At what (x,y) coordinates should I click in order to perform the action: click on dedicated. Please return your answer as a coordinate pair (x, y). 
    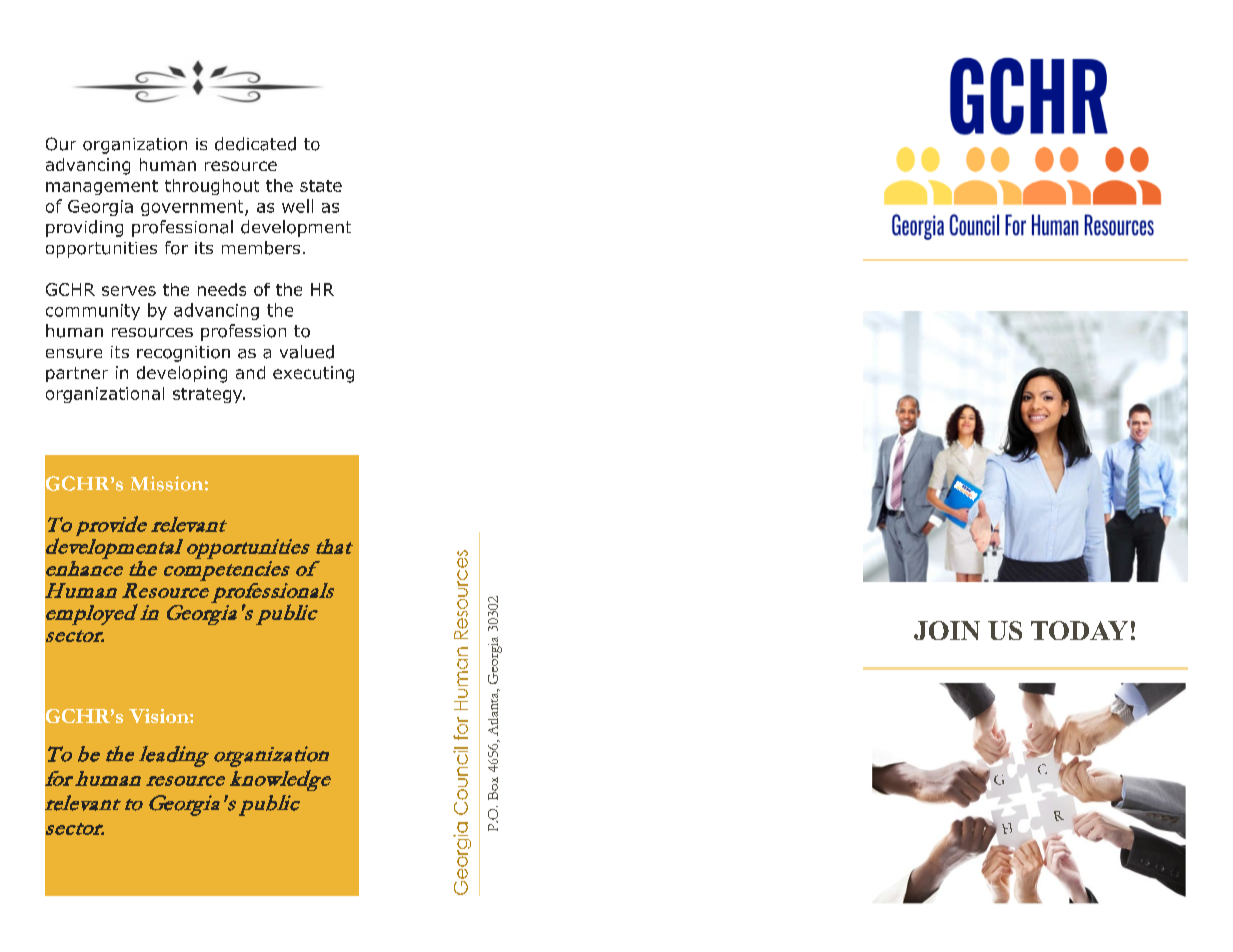
    Looking at the image, I should click on (255, 144).
